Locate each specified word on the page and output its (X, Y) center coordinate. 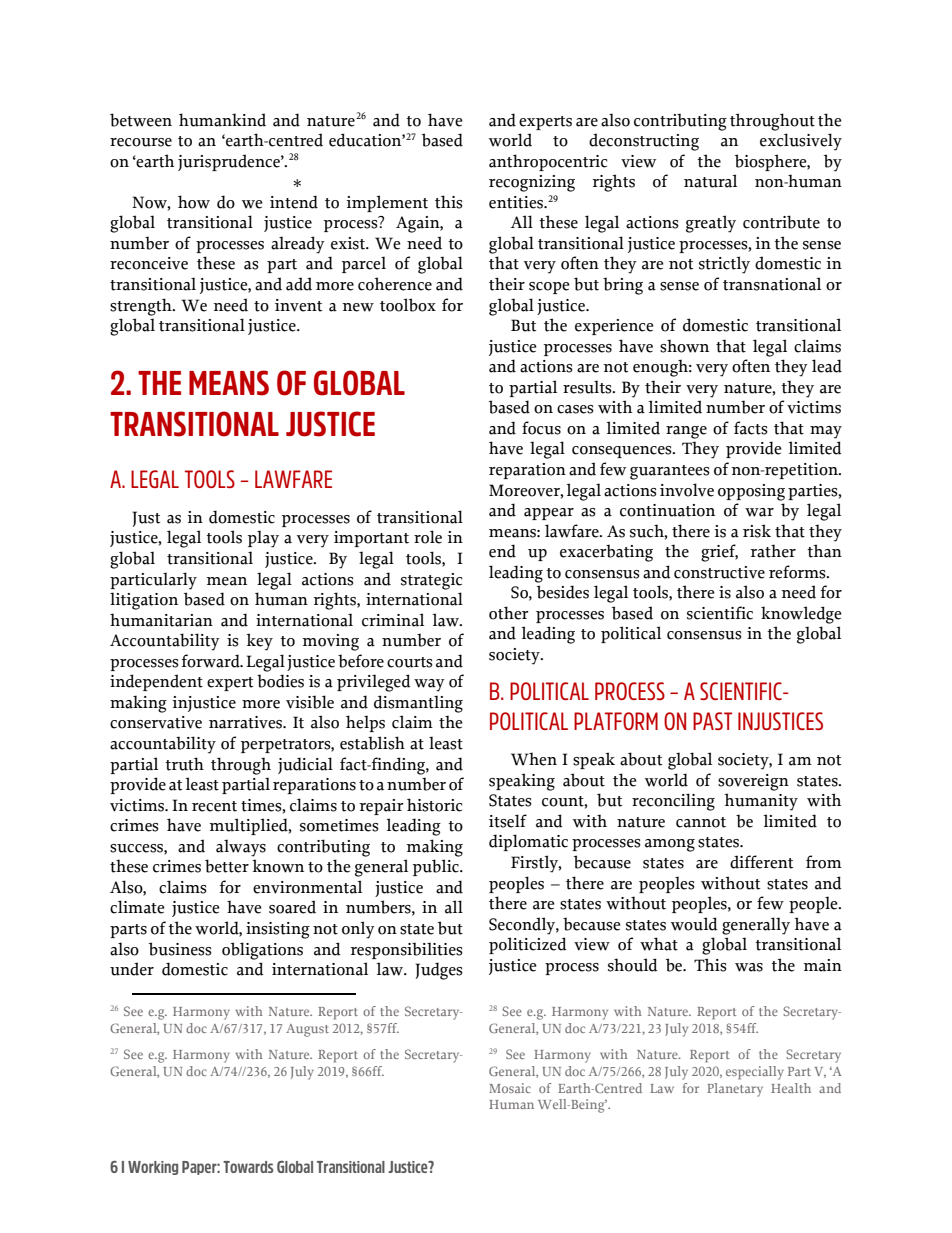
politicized (528, 945)
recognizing (532, 183)
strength (142, 307)
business (180, 949)
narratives (246, 722)
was (749, 967)
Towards (248, 1167)
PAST (712, 721)
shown (684, 346)
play (263, 539)
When (534, 759)
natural (710, 181)
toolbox (408, 305)
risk (757, 531)
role (428, 537)
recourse (141, 142)
